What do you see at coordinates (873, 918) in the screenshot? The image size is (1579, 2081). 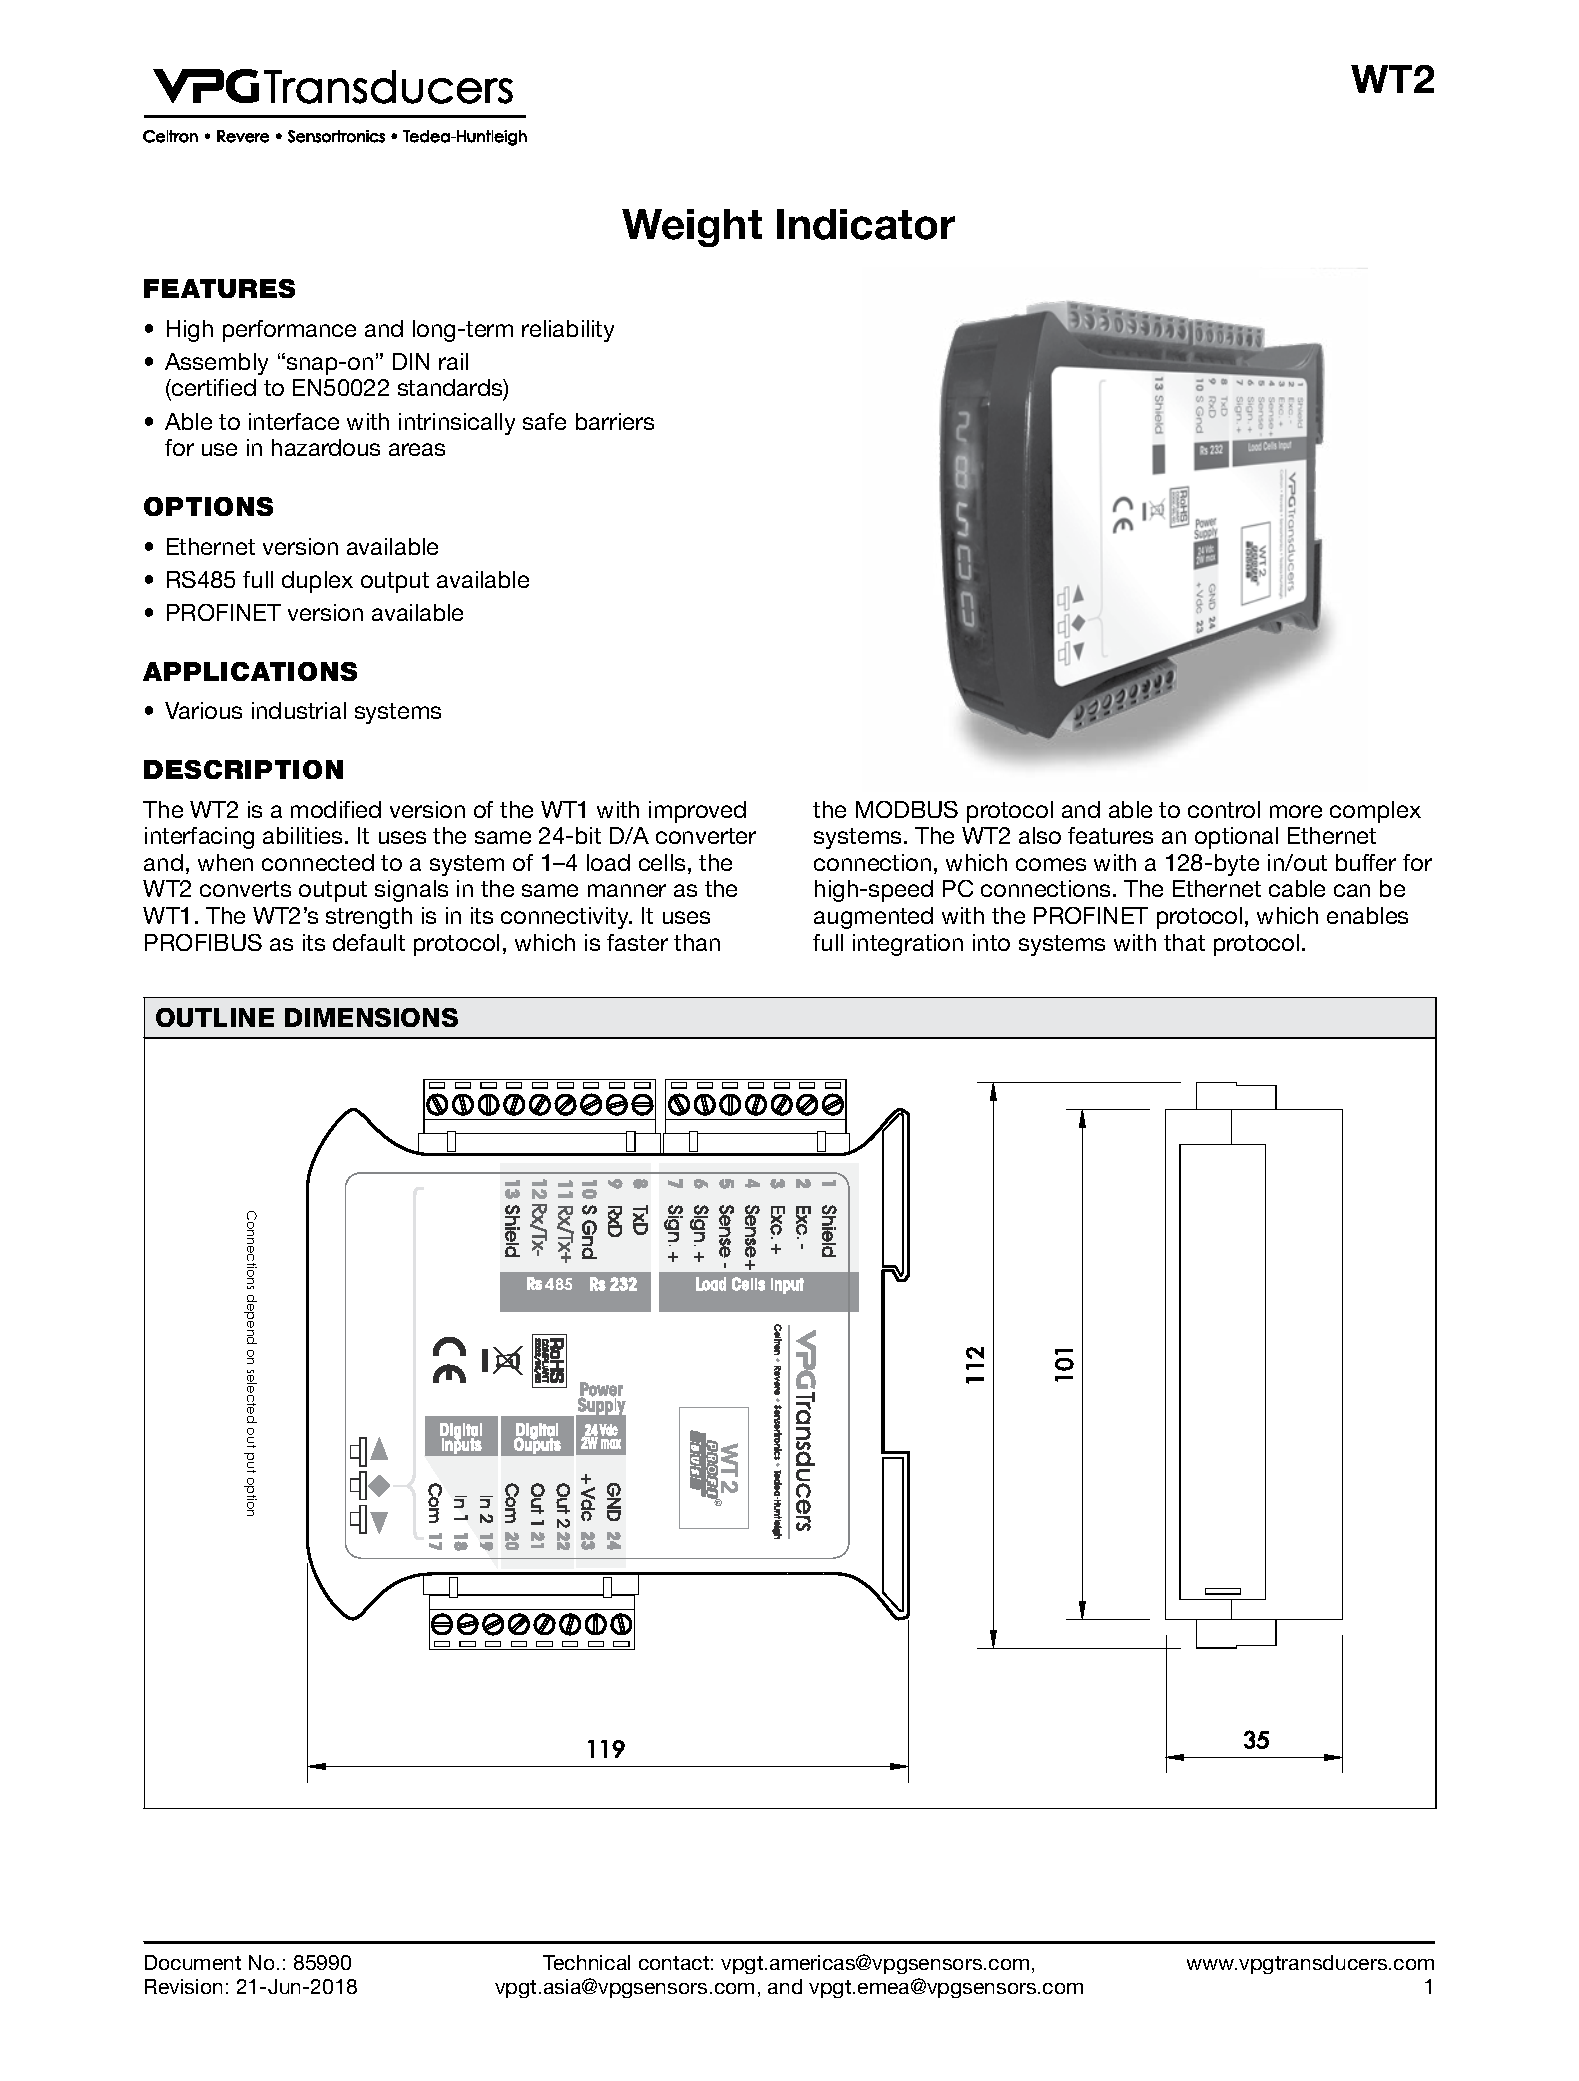 I see `augmented` at bounding box center [873, 918].
